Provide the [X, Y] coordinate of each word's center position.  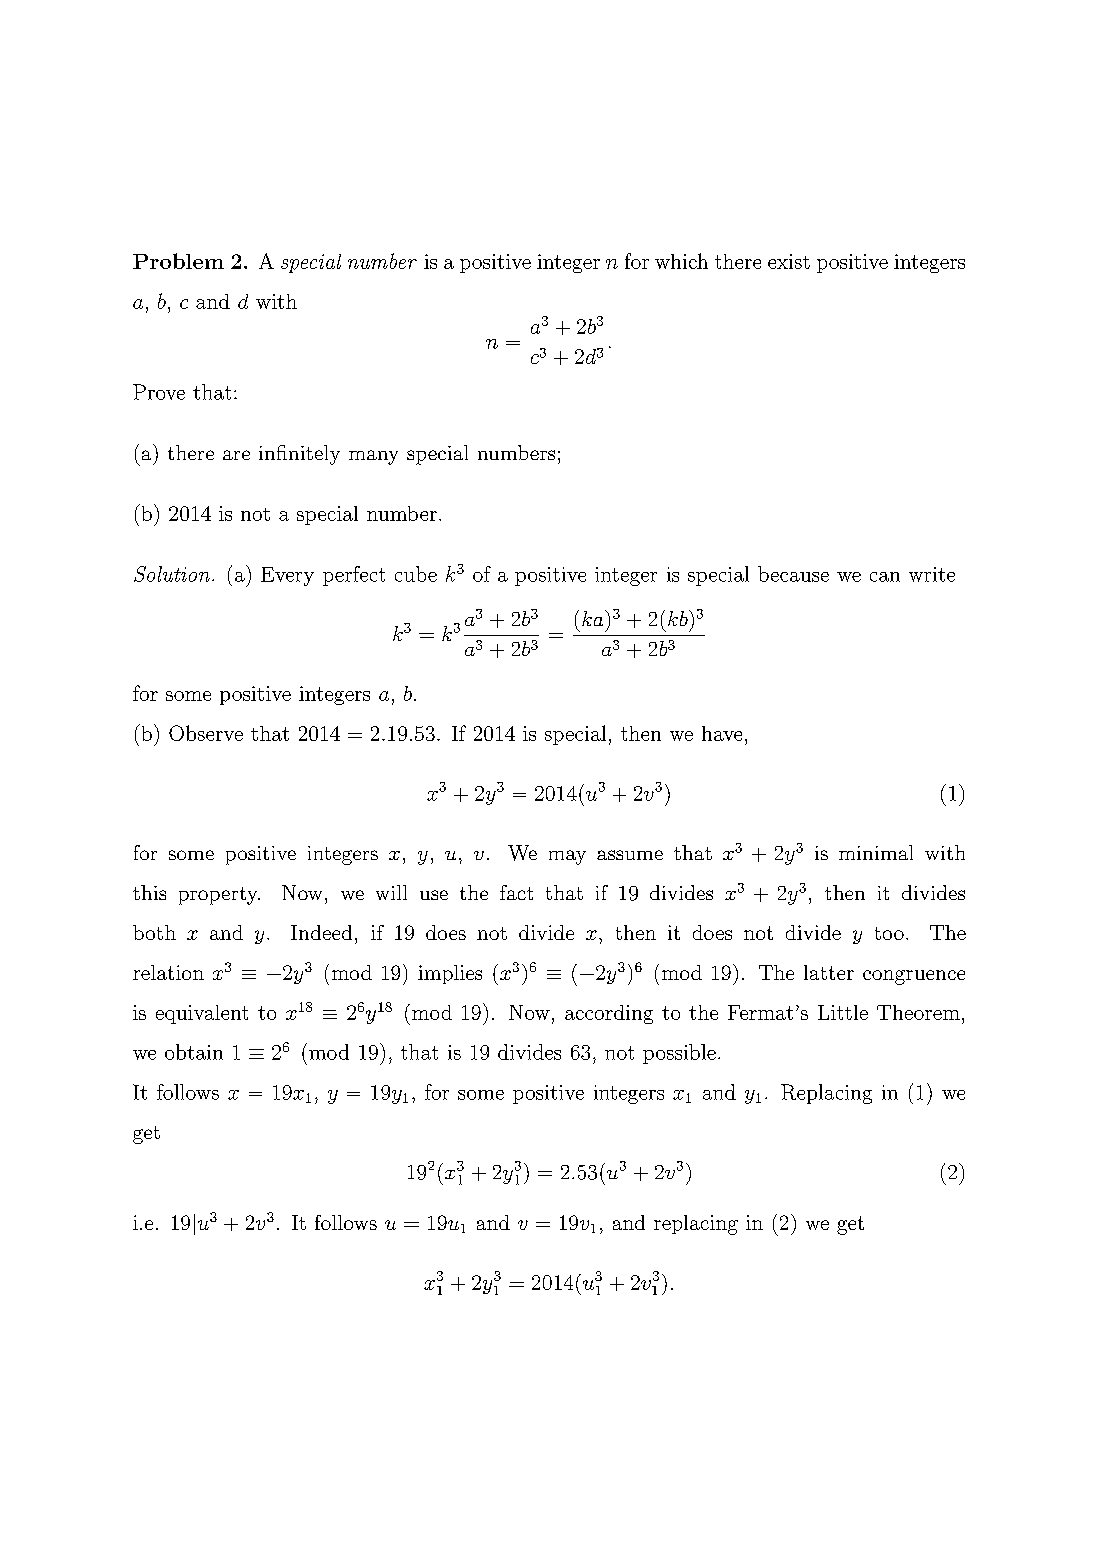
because [793, 574]
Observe [206, 733]
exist [789, 261]
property [219, 896]
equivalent [202, 1014]
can [885, 577]
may [567, 857]
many [373, 457]
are [236, 455]
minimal [876, 852]
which [681, 261]
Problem [178, 261]
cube [416, 574]
